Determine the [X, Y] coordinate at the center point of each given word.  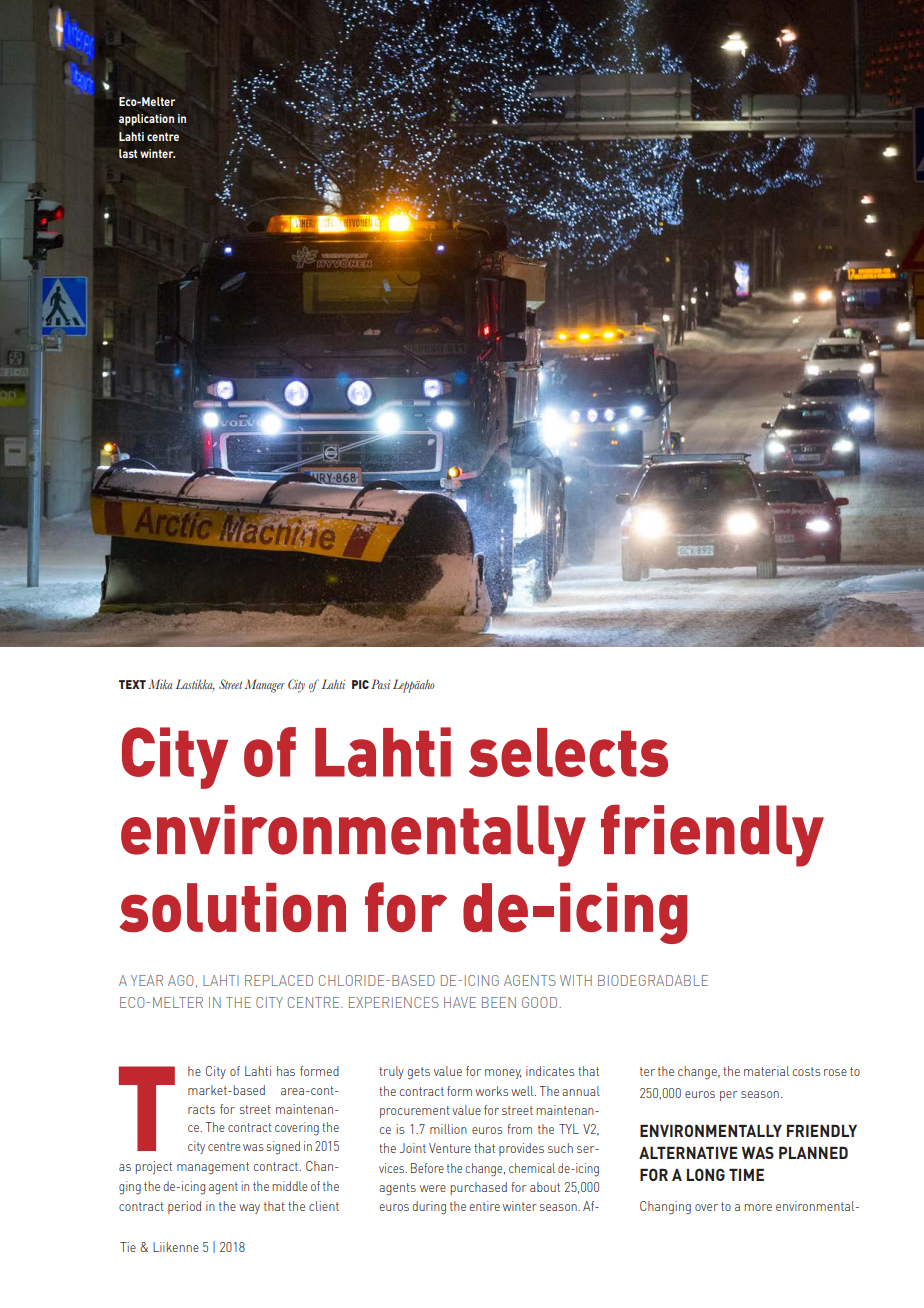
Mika [160, 684]
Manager [265, 686]
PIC [360, 684]
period [184, 1207]
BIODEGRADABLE [653, 980]
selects [568, 752]
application [146, 120]
